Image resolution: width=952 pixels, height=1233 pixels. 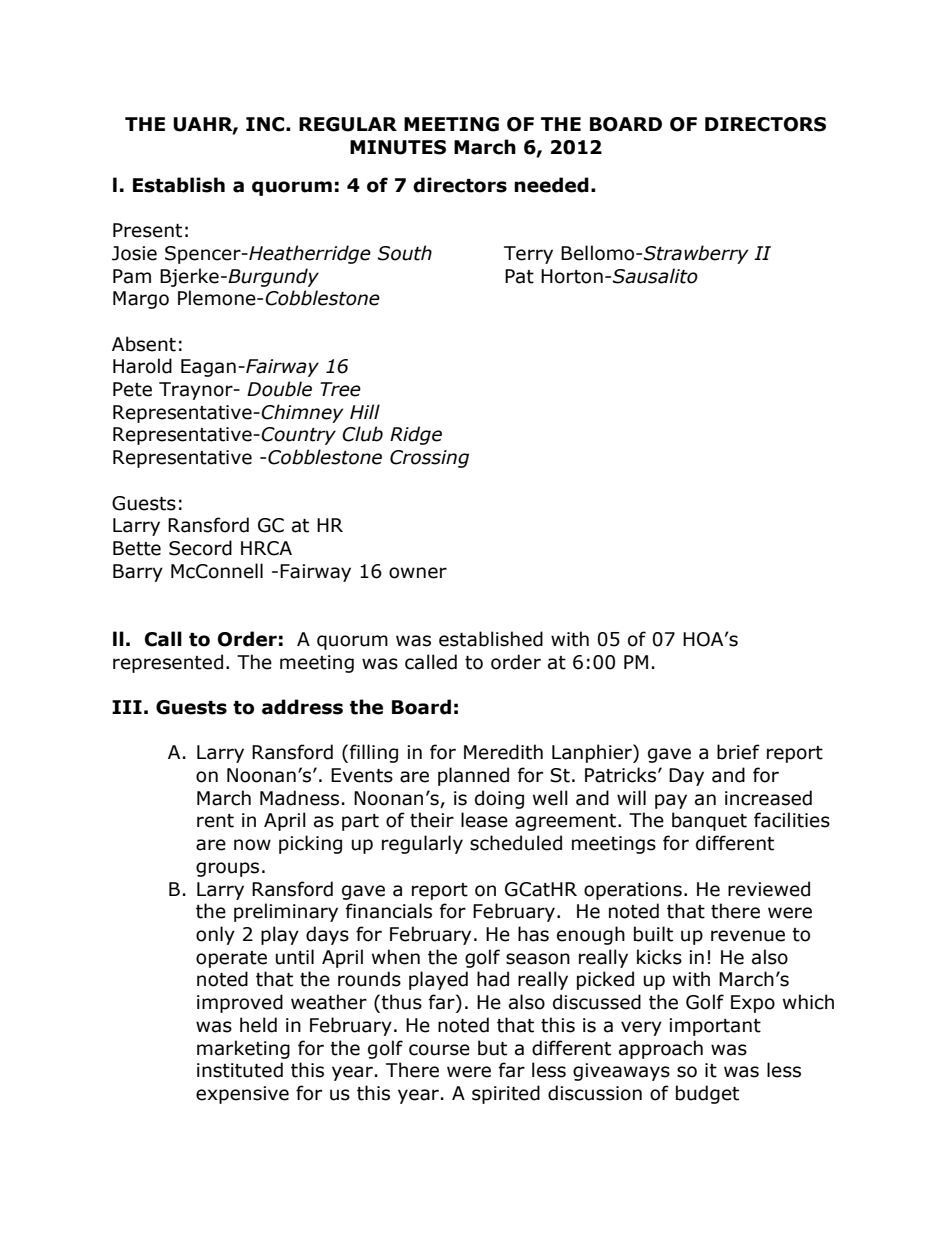 What do you see at coordinates (240, 1070) in the screenshot?
I see `instituted` at bounding box center [240, 1070].
